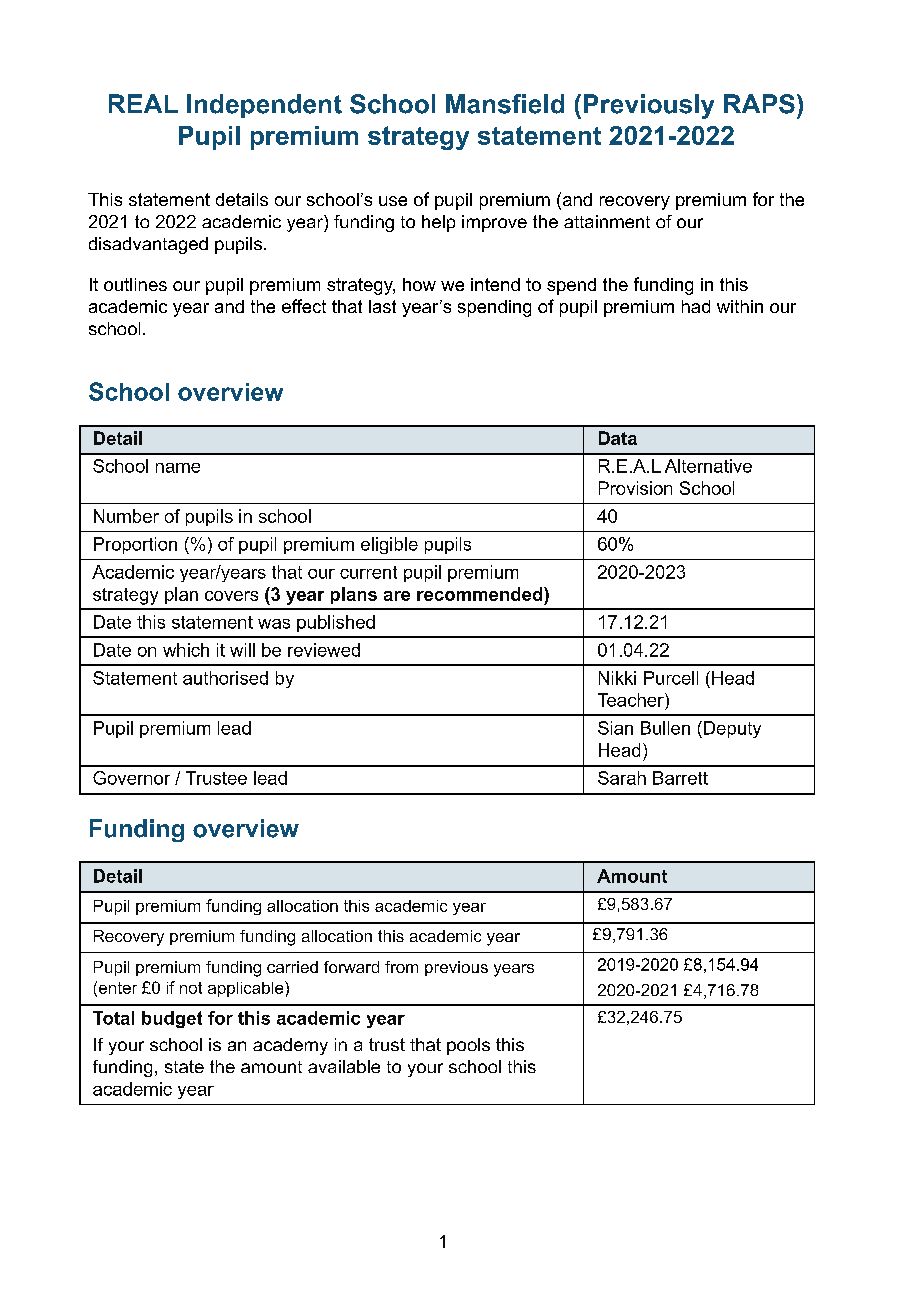 The width and height of the page is (924, 1307). I want to click on covers, so click(231, 596).
